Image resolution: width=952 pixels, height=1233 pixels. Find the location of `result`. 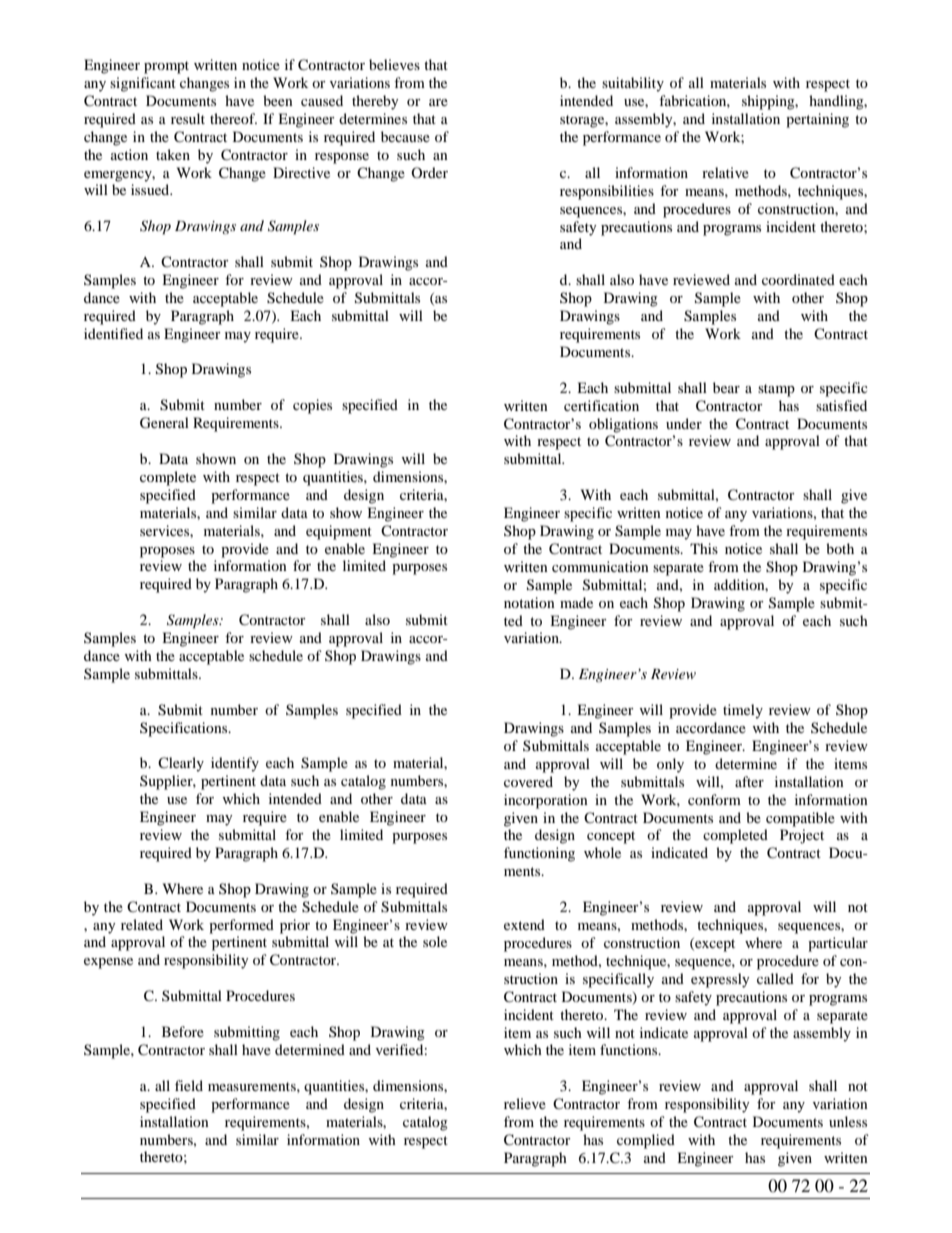

result is located at coordinates (188, 118).
